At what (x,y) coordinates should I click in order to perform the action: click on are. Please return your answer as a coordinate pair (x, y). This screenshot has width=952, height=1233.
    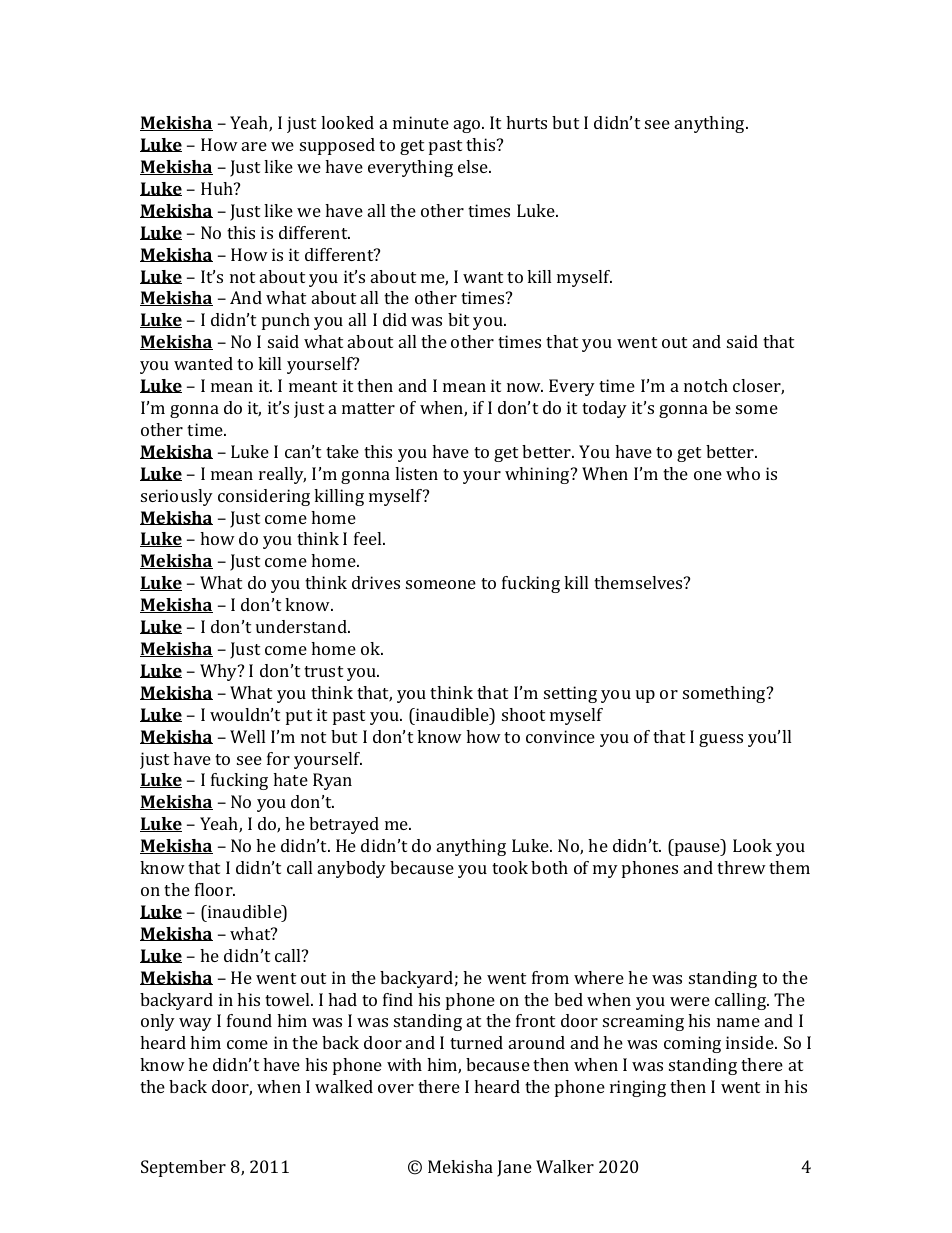
    Looking at the image, I should click on (254, 146).
